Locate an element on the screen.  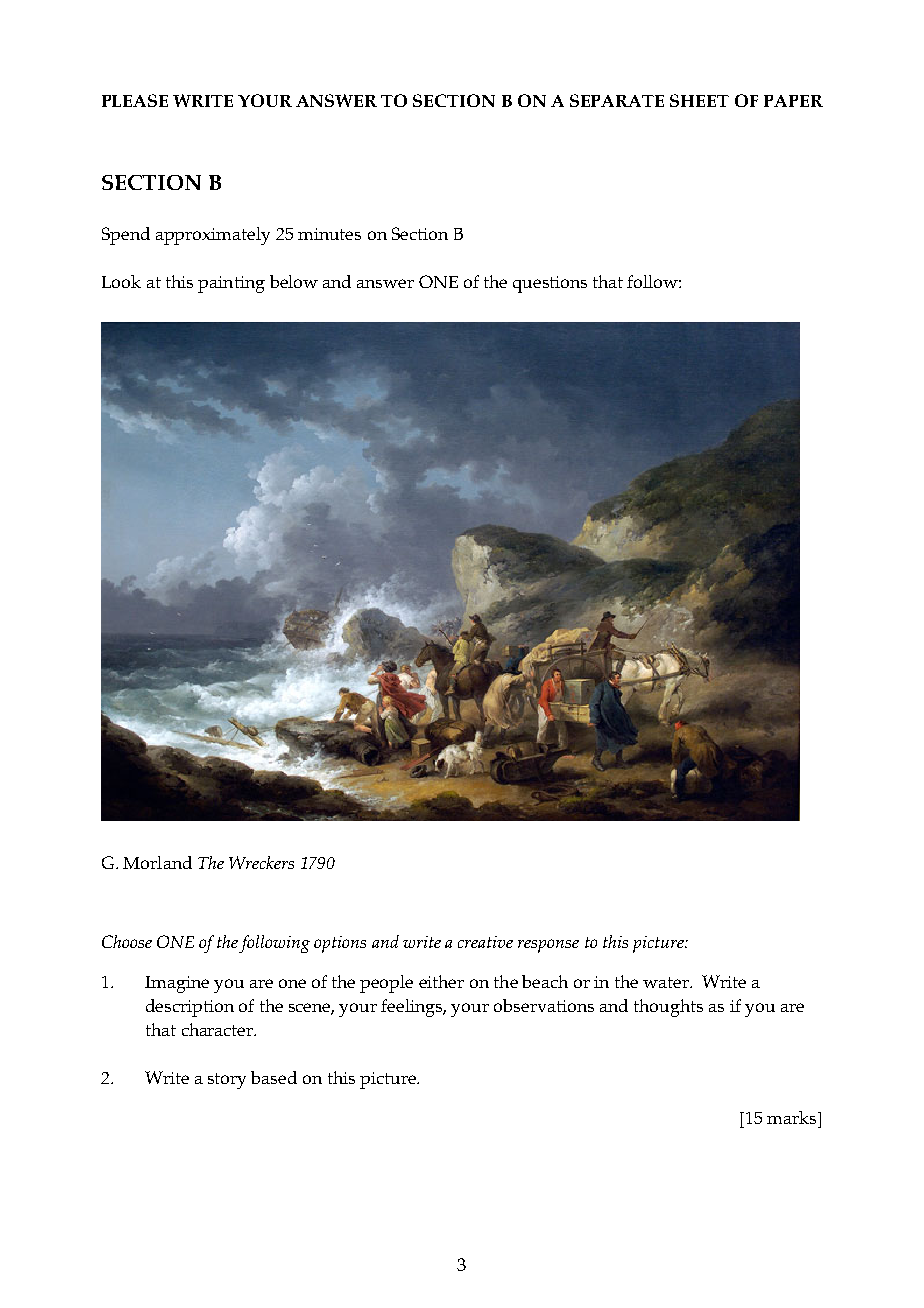
questions is located at coordinates (550, 284).
